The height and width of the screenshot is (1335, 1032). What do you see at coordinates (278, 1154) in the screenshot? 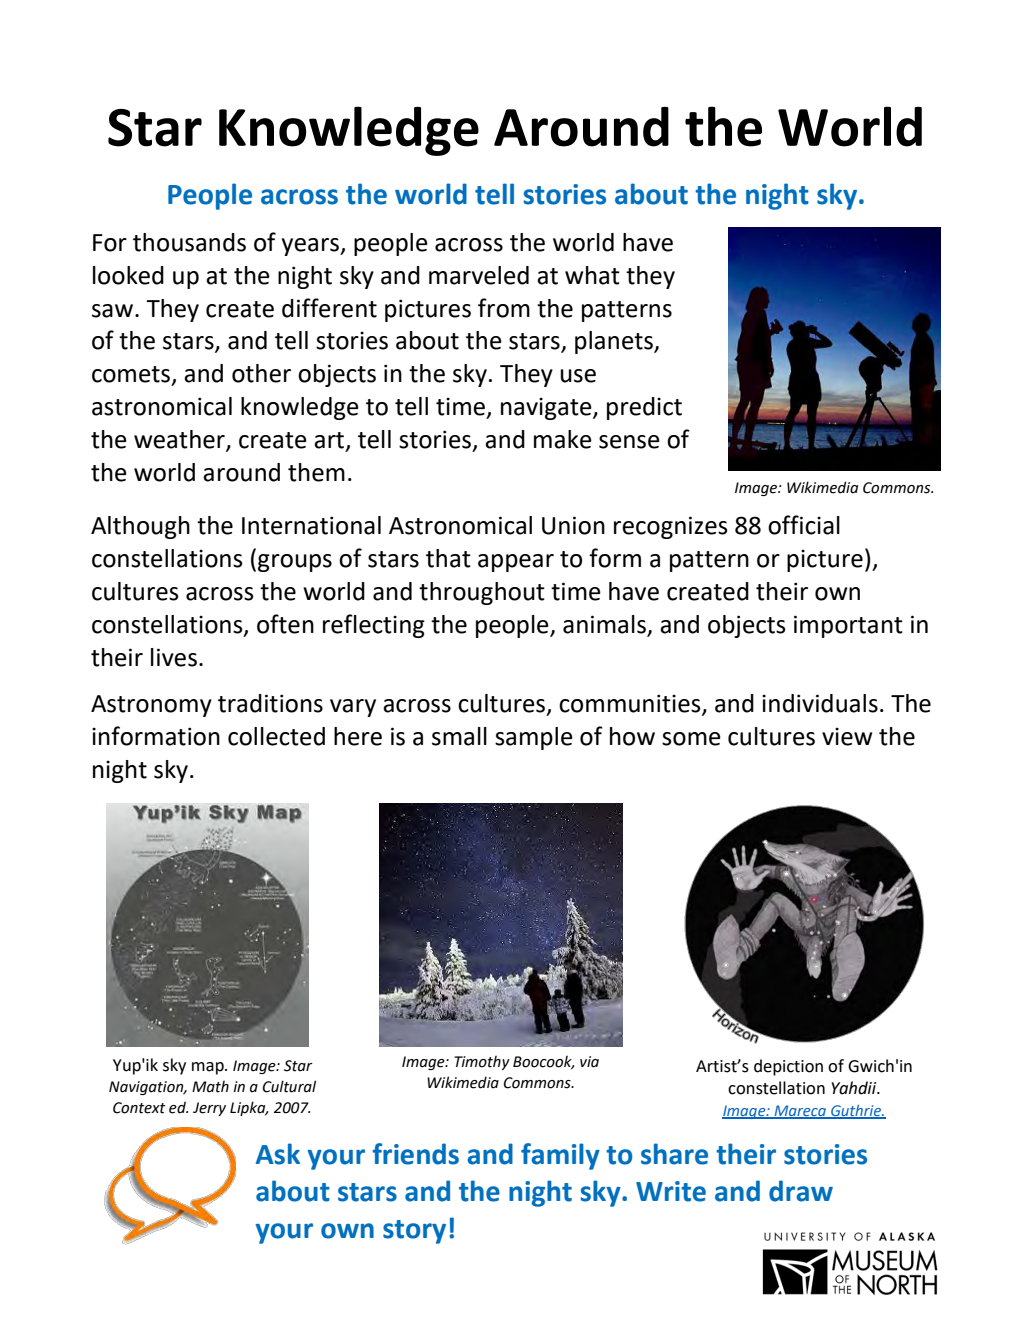
I see `Ask` at bounding box center [278, 1154].
